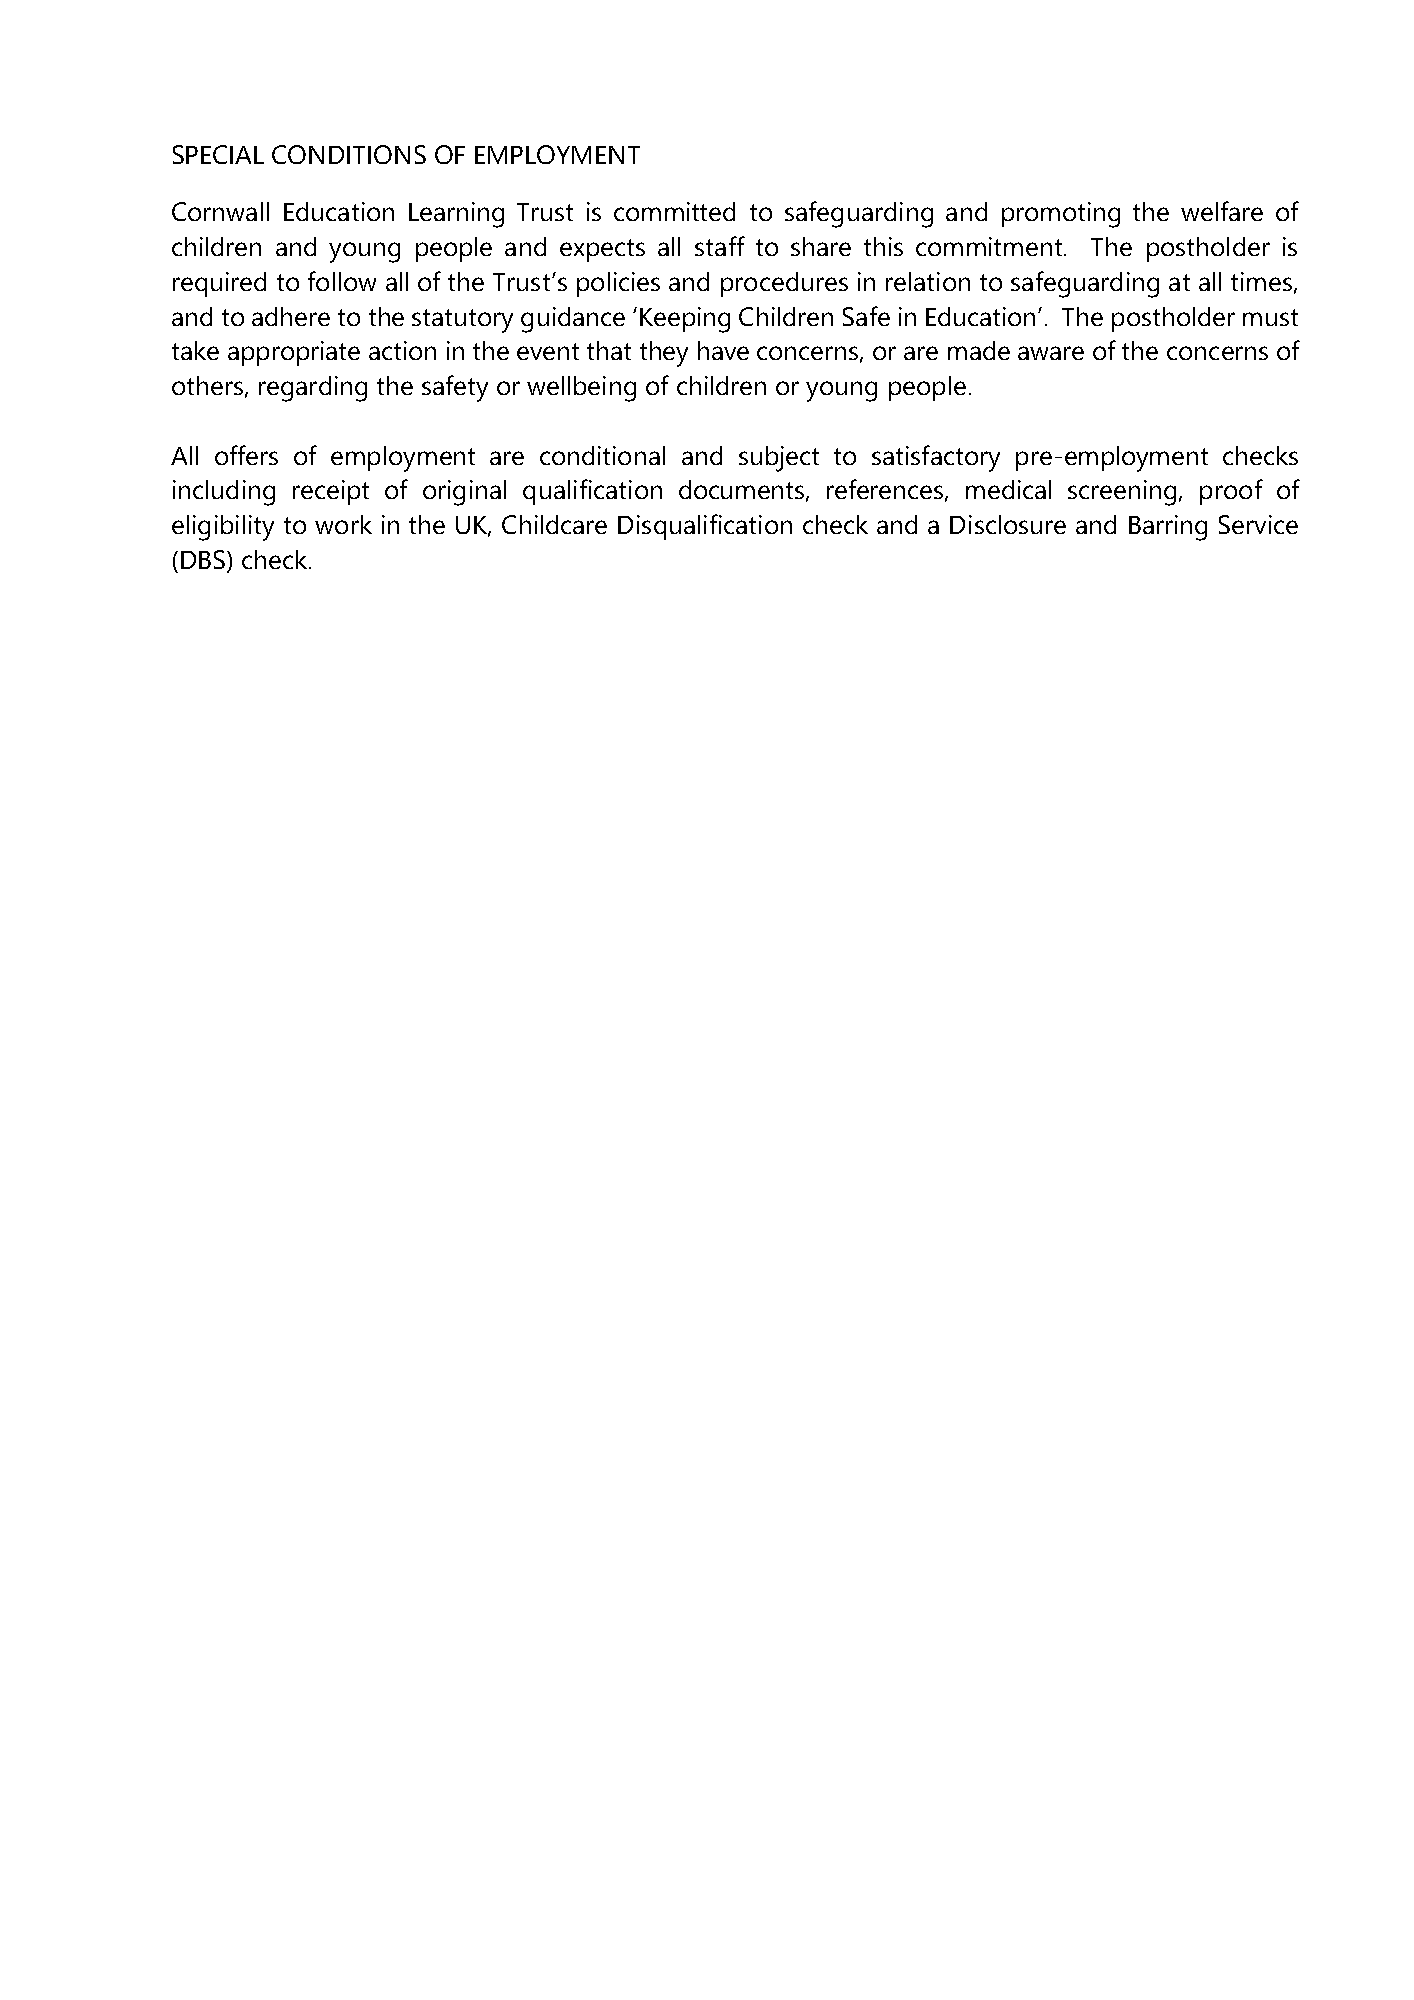 The height and width of the image is (2000, 1414). What do you see at coordinates (313, 389) in the image?
I see `regarding` at bounding box center [313, 389].
